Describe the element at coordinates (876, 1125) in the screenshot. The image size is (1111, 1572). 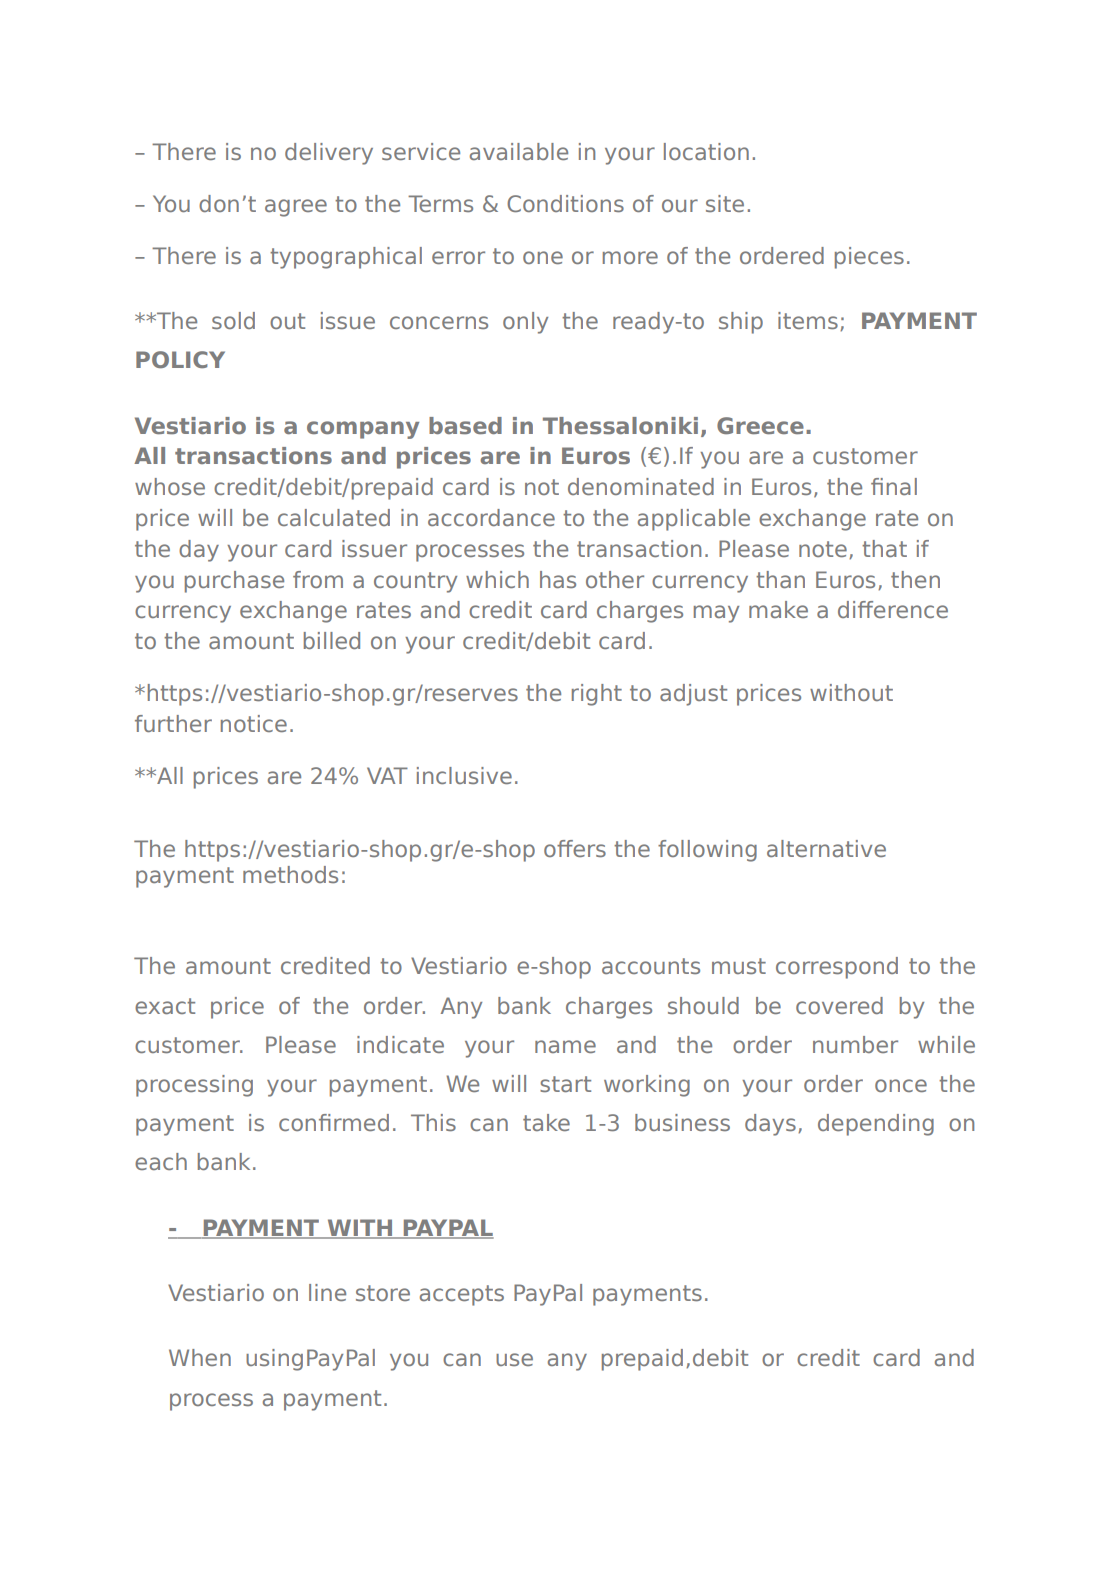
I see `depending` at that location.
